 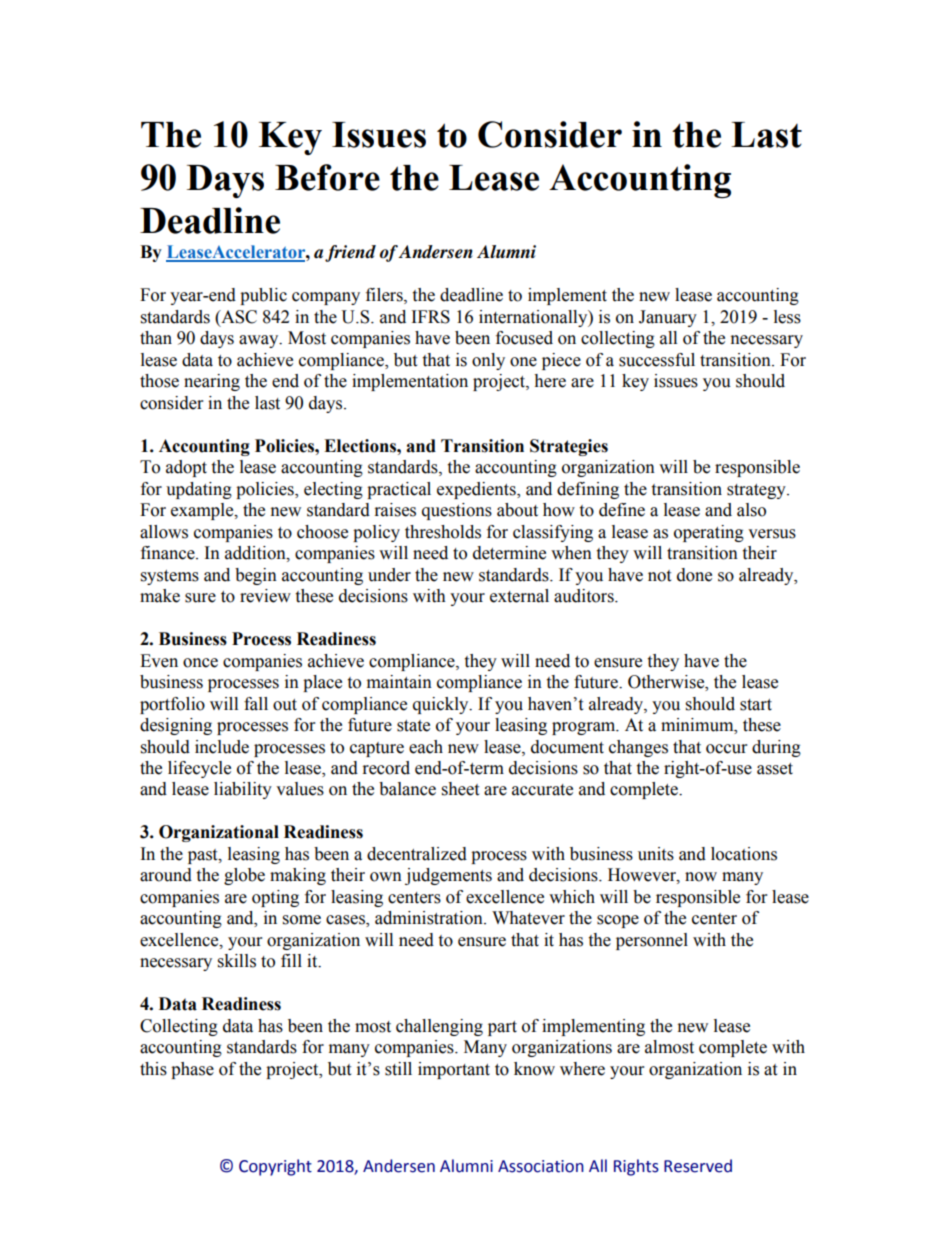 What do you see at coordinates (457, 511) in the screenshot?
I see `questions` at bounding box center [457, 511].
